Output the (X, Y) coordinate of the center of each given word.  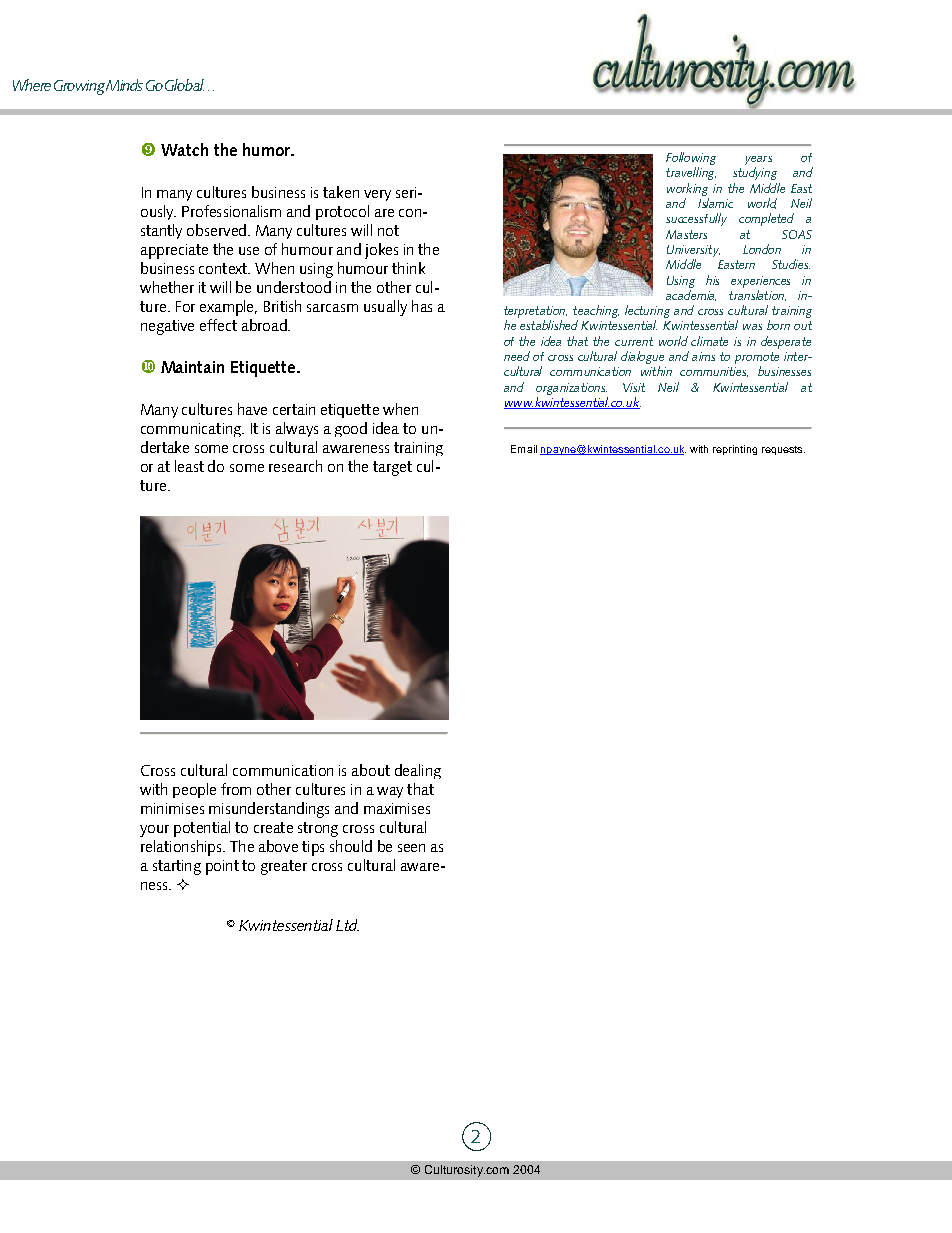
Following (691, 160)
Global (184, 85)
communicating (192, 430)
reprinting (735, 450)
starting (177, 867)
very (377, 195)
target (392, 468)
